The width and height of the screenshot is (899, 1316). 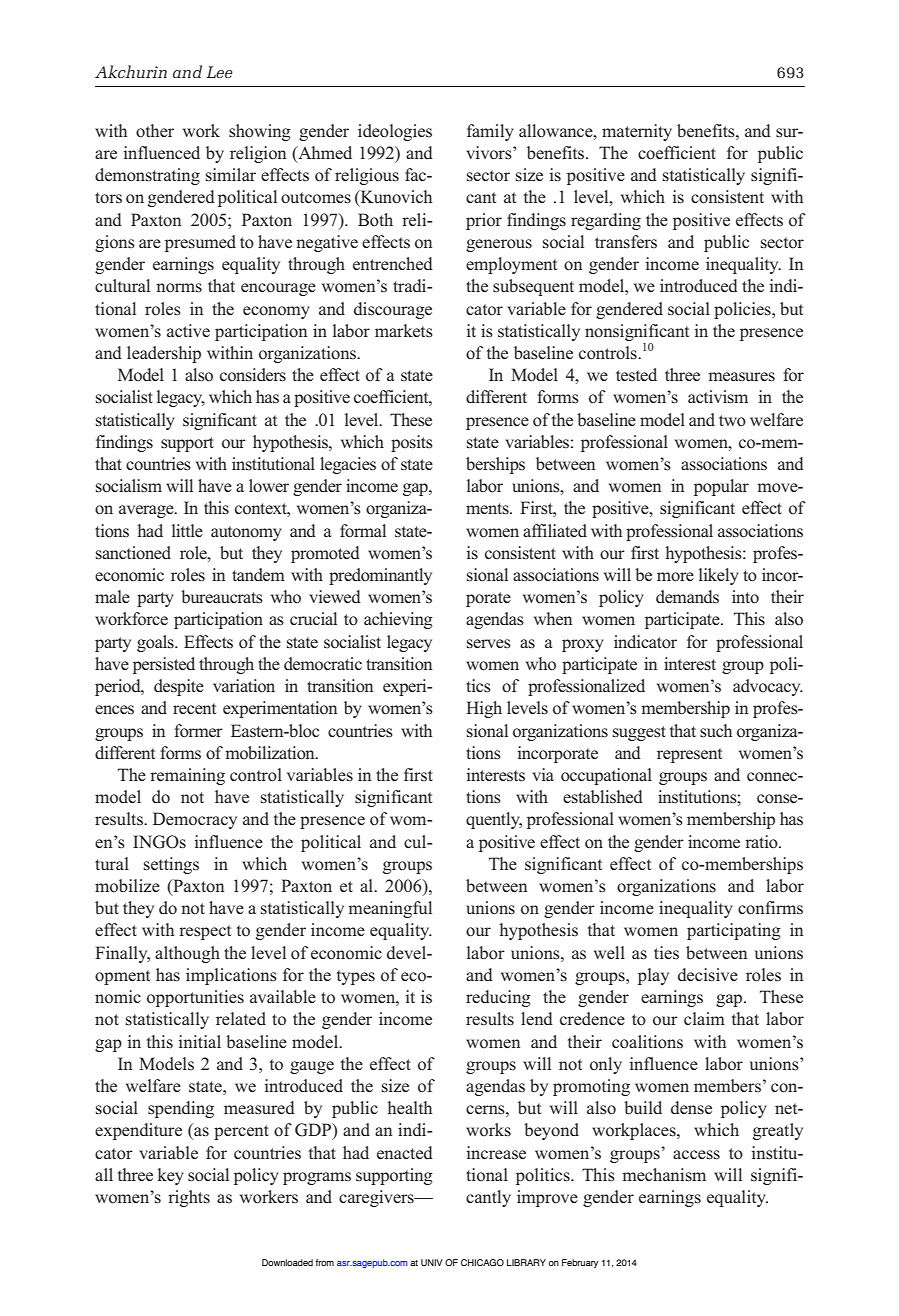 What do you see at coordinates (490, 132) in the screenshot?
I see `family` at bounding box center [490, 132].
